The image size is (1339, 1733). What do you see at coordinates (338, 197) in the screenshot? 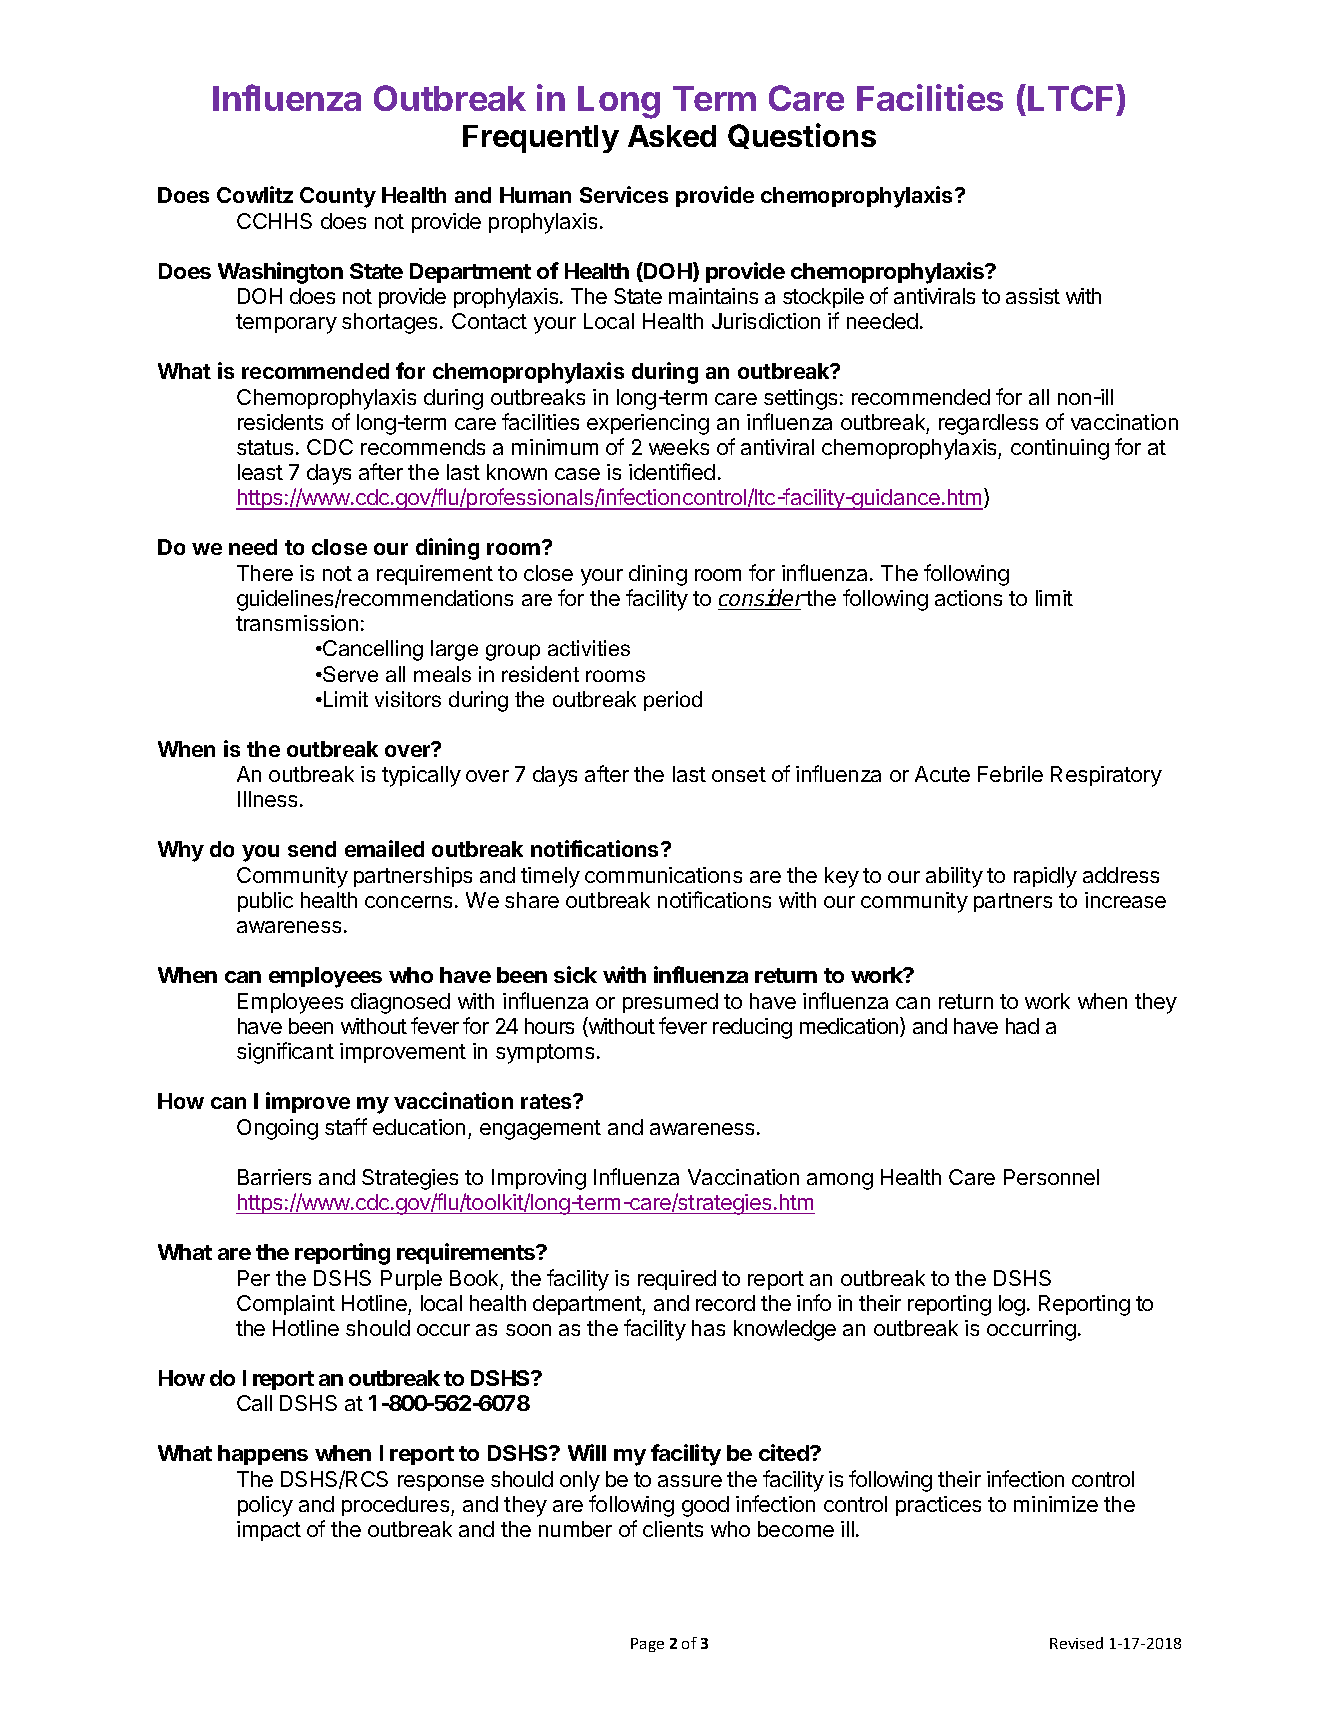
I see `County` at bounding box center [338, 197].
